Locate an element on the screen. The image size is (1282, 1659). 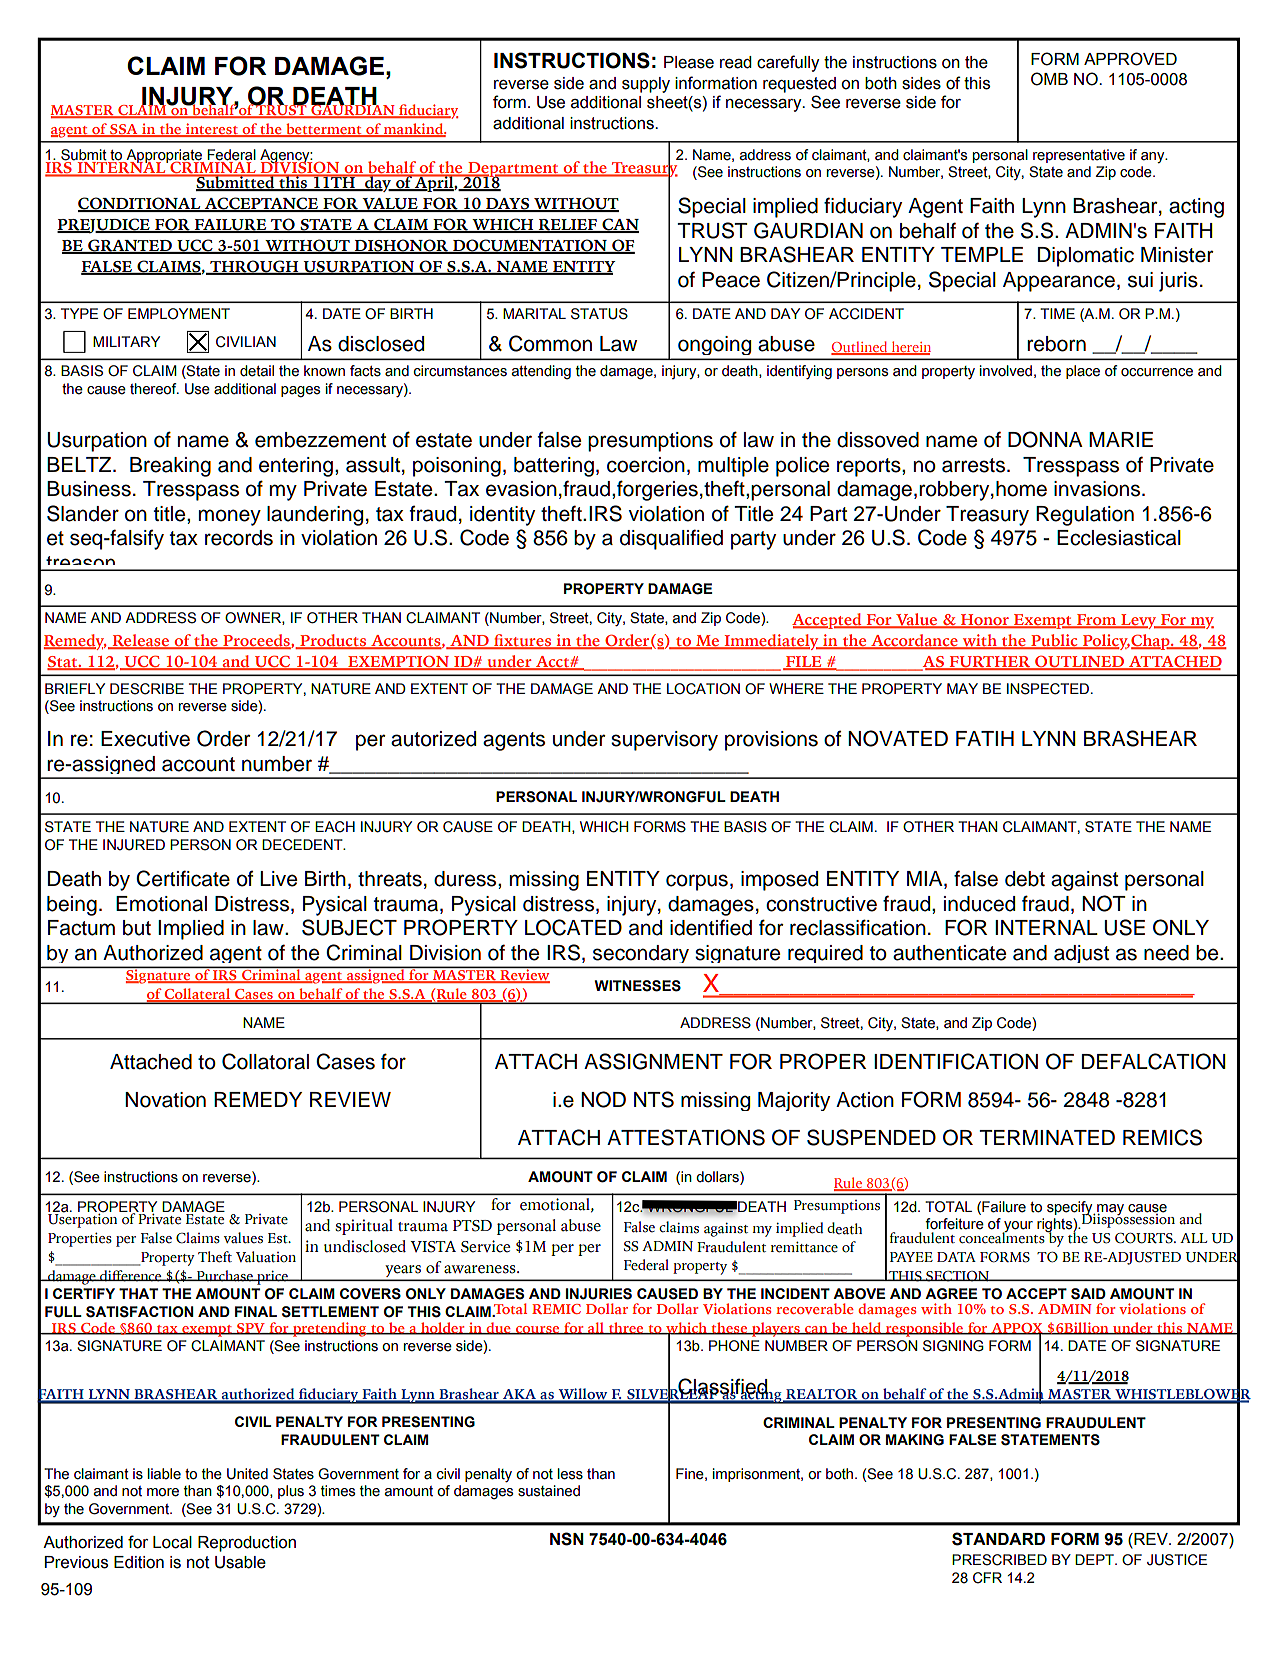
STANDARD is located at coordinates (998, 1539).
